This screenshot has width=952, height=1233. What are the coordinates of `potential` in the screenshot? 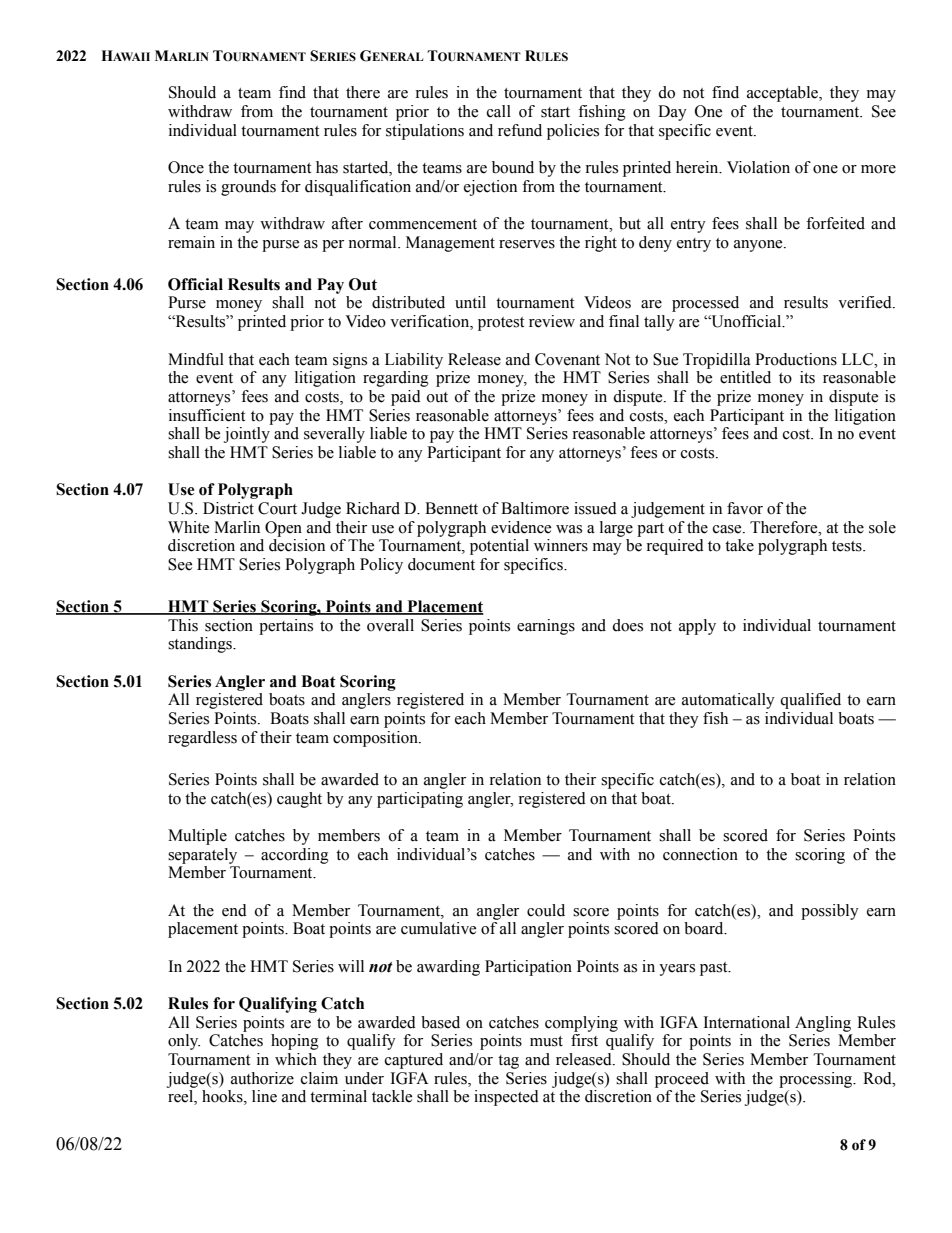 It's located at (499, 547).
